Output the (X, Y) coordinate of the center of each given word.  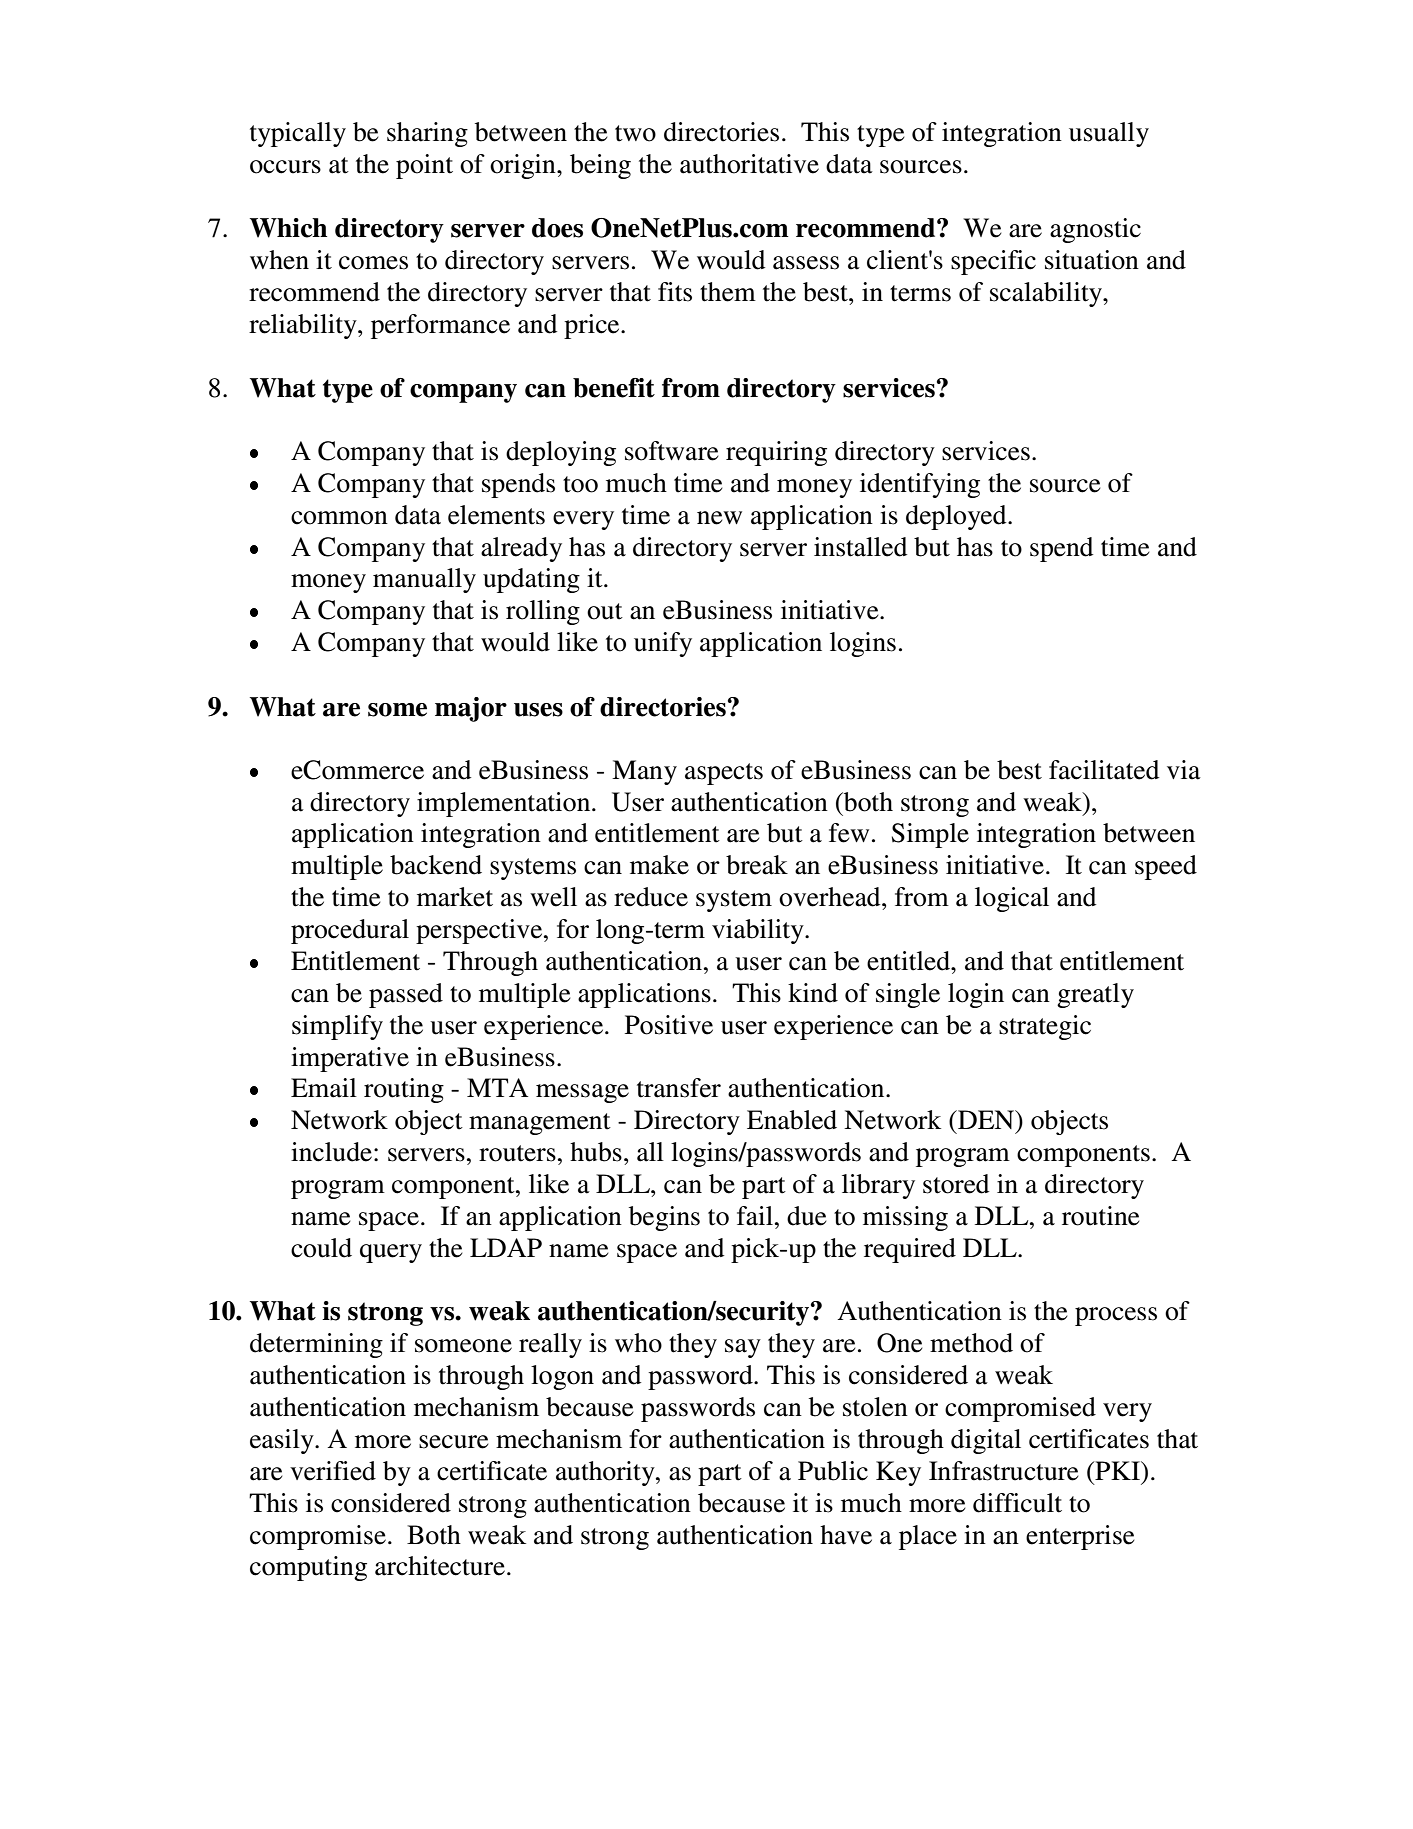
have (846, 1535)
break (757, 865)
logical (1012, 899)
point (424, 166)
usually (1109, 134)
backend (436, 865)
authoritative (749, 164)
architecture (440, 1566)
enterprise (1080, 1537)
